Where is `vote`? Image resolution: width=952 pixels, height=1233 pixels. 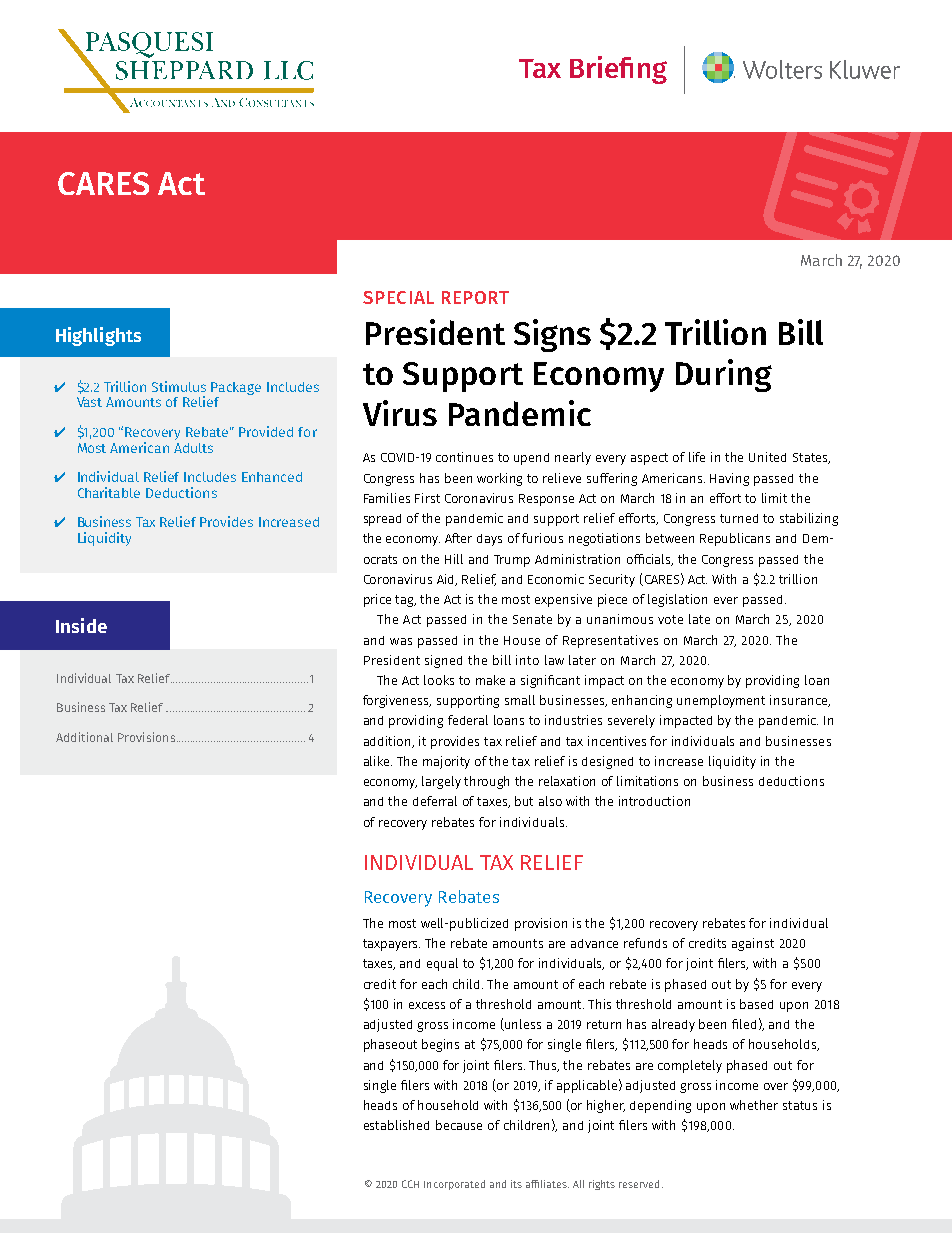
vote is located at coordinates (670, 619).
